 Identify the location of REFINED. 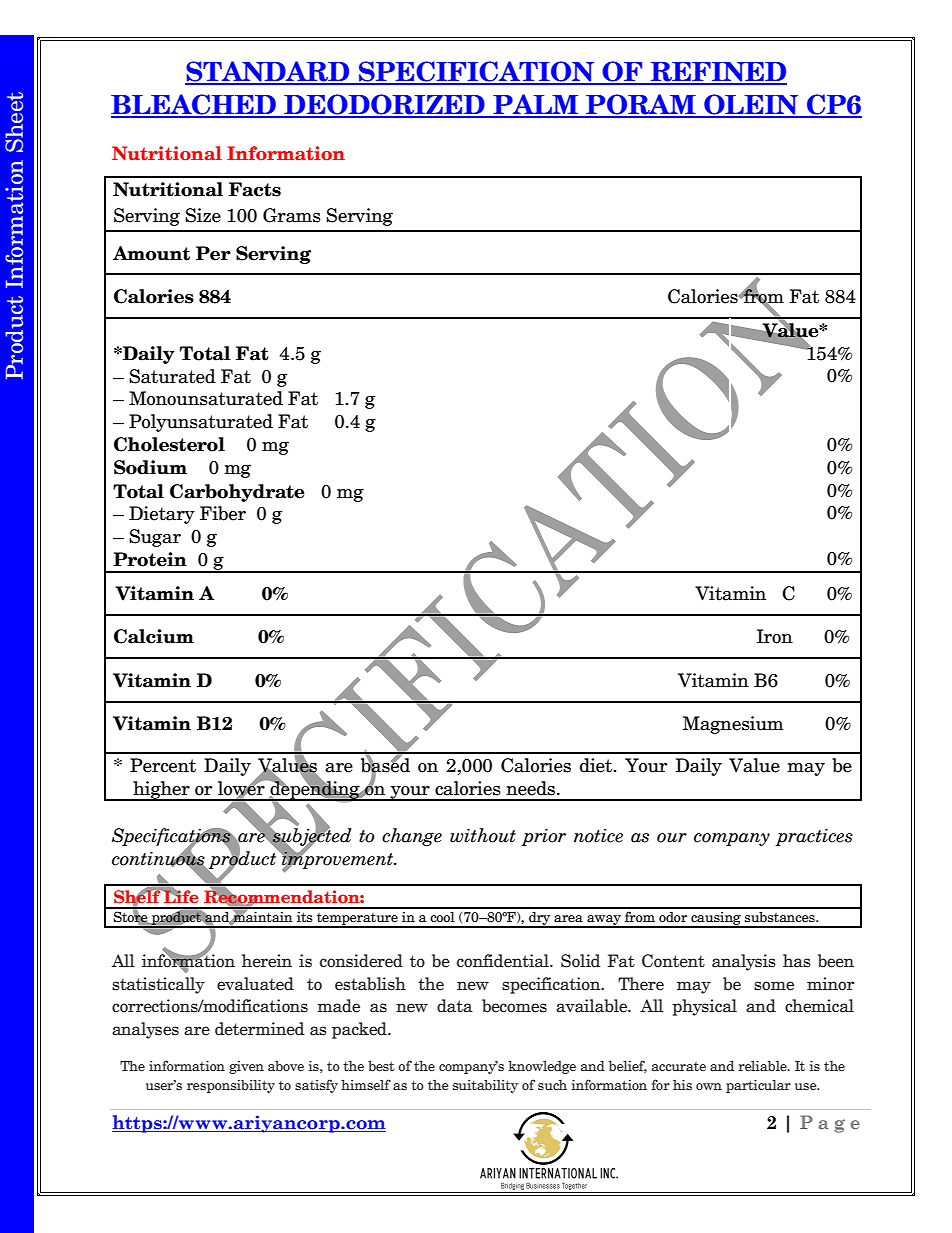
(718, 73).
